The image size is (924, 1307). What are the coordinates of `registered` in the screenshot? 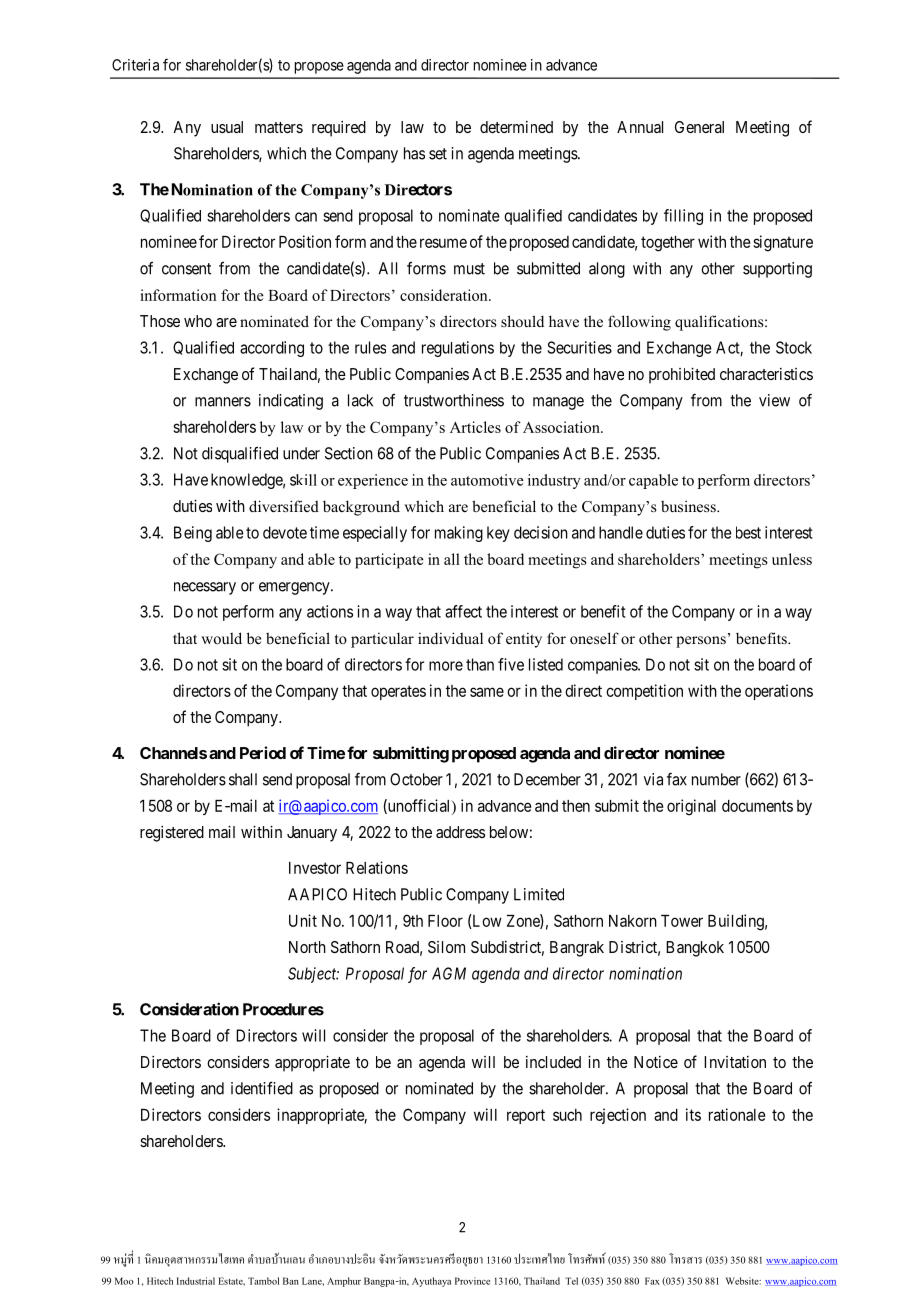 It's located at (172, 834).
